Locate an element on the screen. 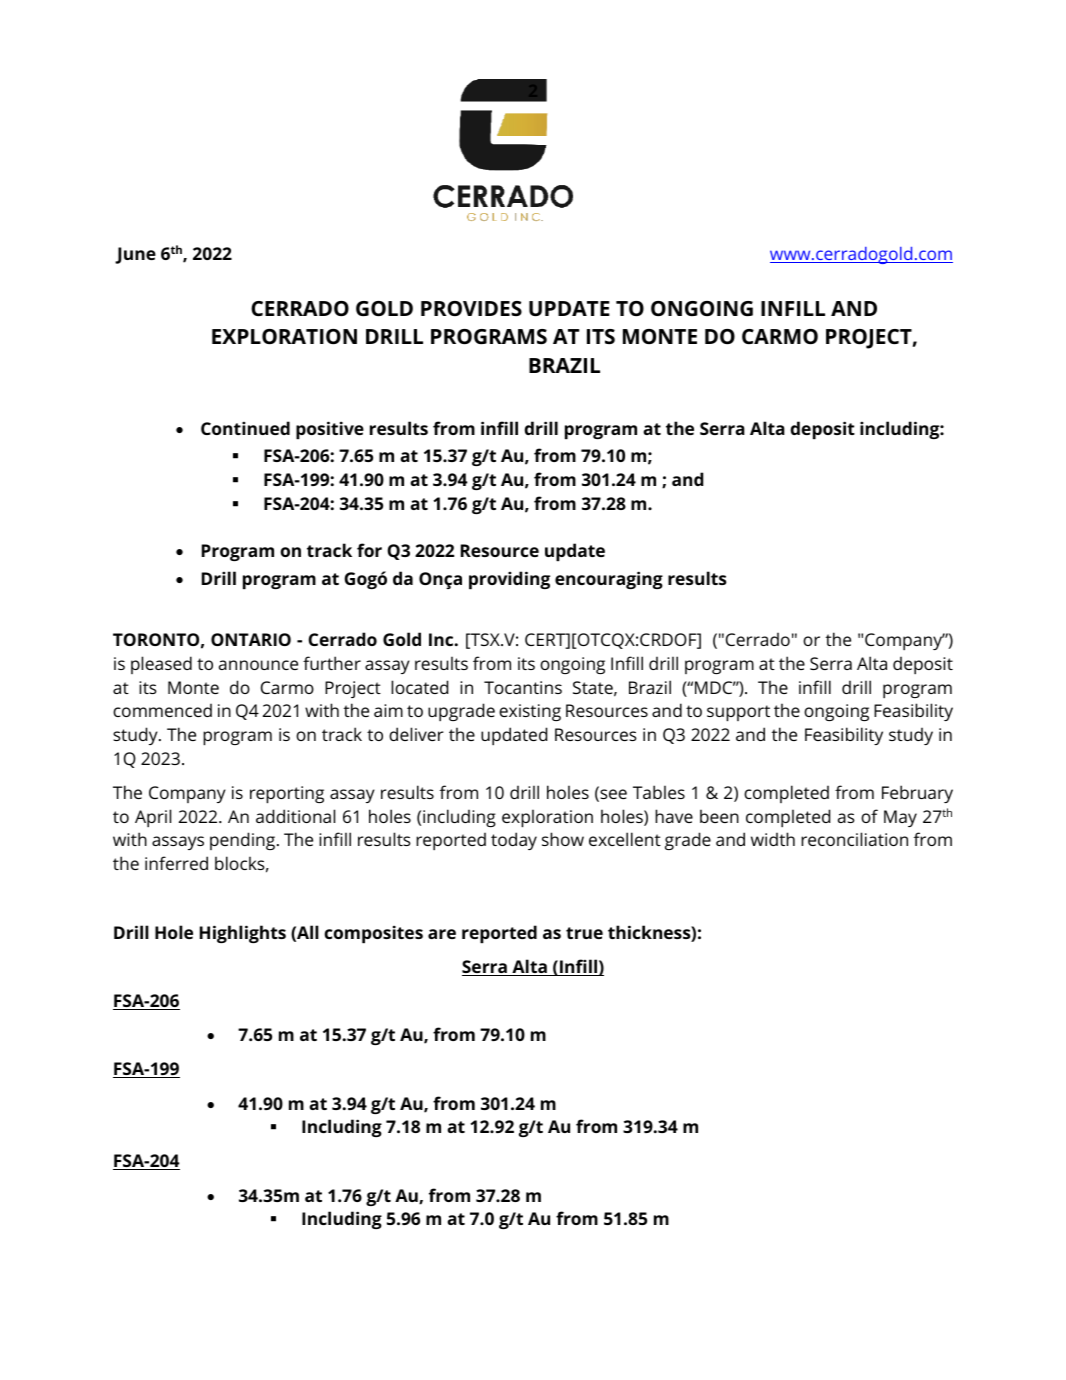 Image resolution: width=1066 pixels, height=1380 pixels. encouraging is located at coordinates (609, 580).
